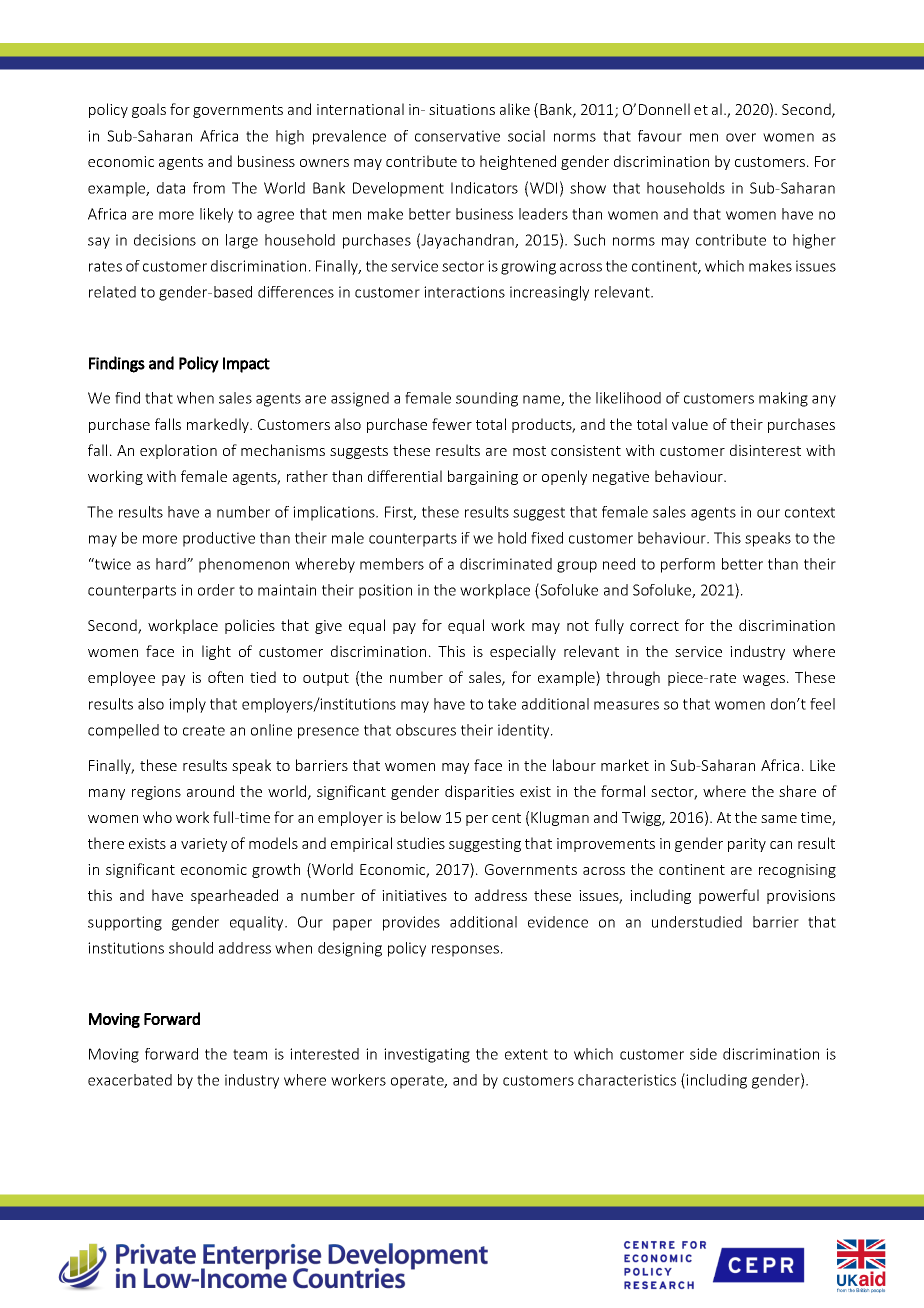 The height and width of the screenshot is (1308, 924). I want to click on team, so click(250, 1054).
